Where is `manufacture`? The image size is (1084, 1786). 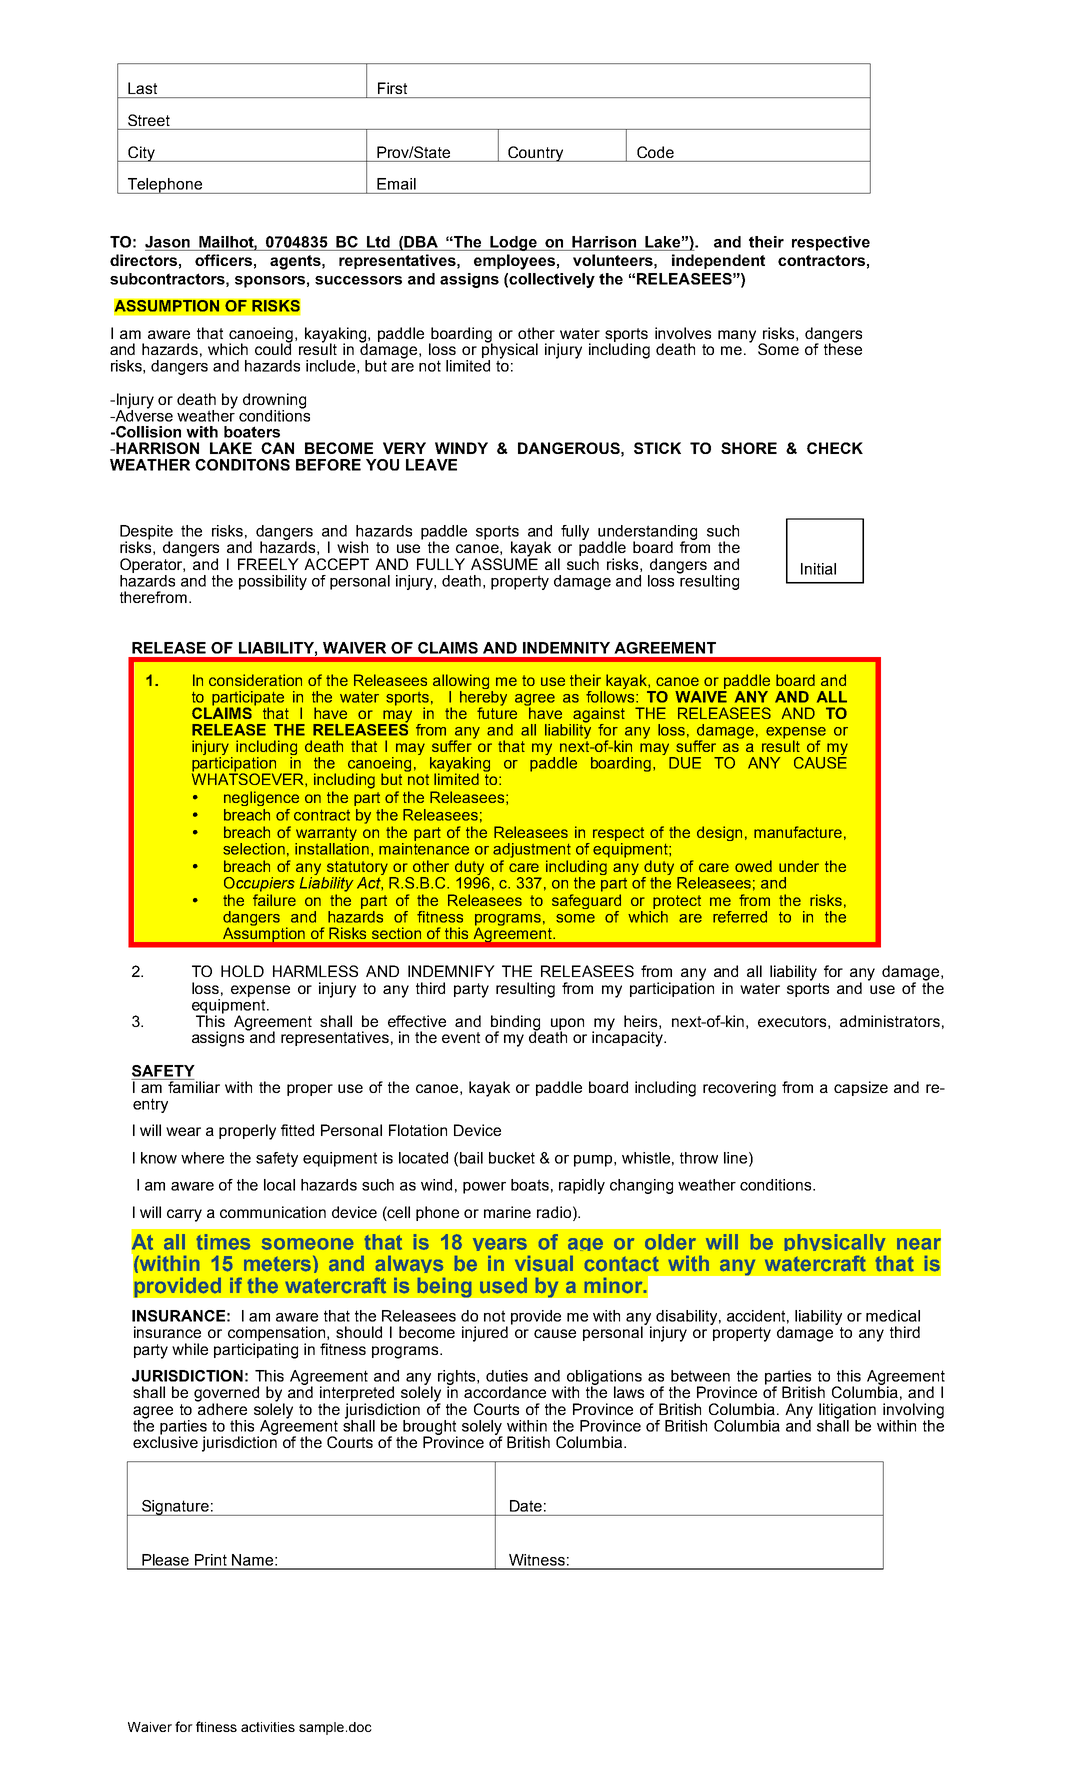
manufacture is located at coordinates (798, 832).
